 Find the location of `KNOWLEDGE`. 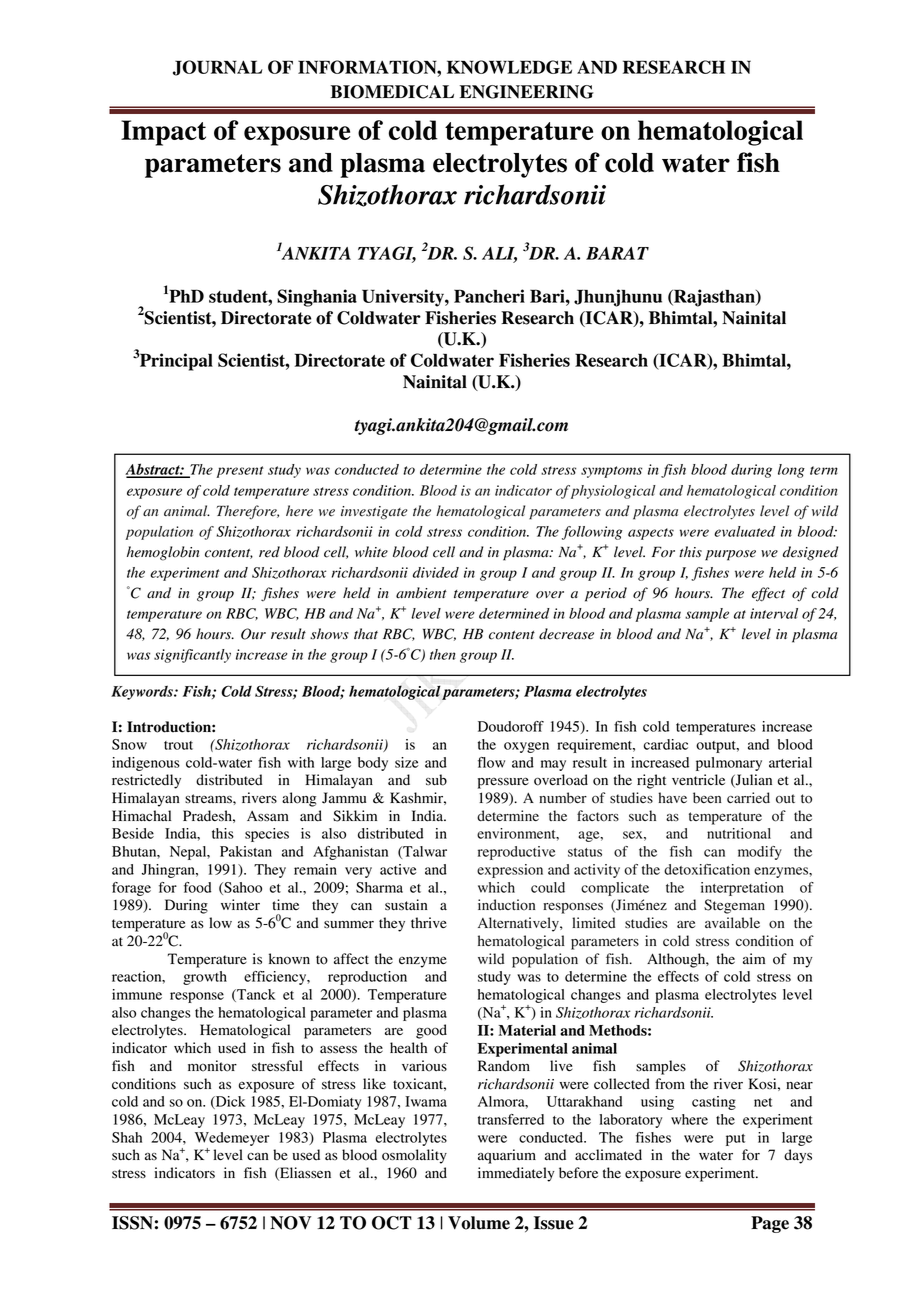

KNOWLEDGE is located at coordinates (509, 67).
